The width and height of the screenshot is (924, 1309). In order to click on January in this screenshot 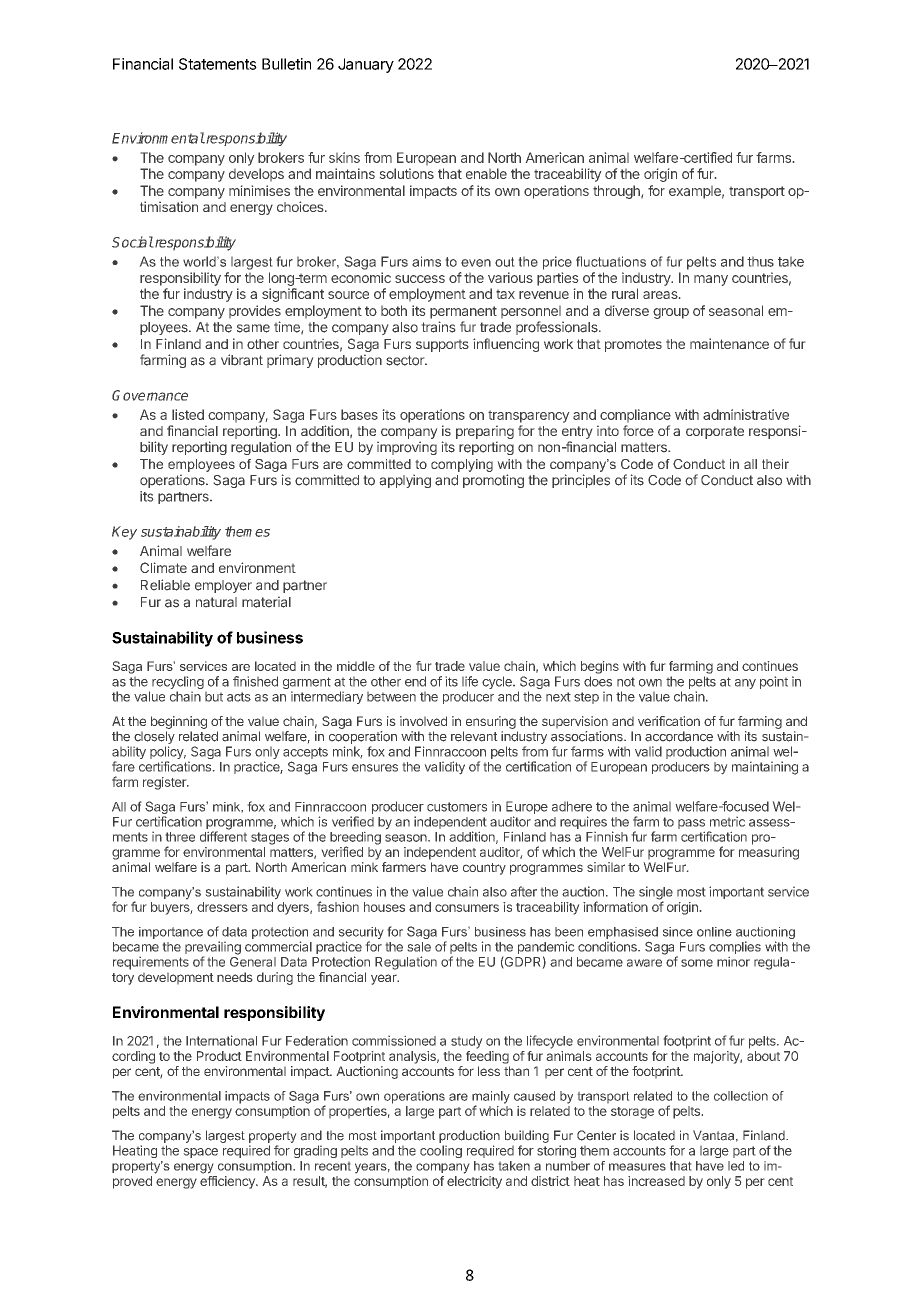, I will do `click(366, 65)`.
